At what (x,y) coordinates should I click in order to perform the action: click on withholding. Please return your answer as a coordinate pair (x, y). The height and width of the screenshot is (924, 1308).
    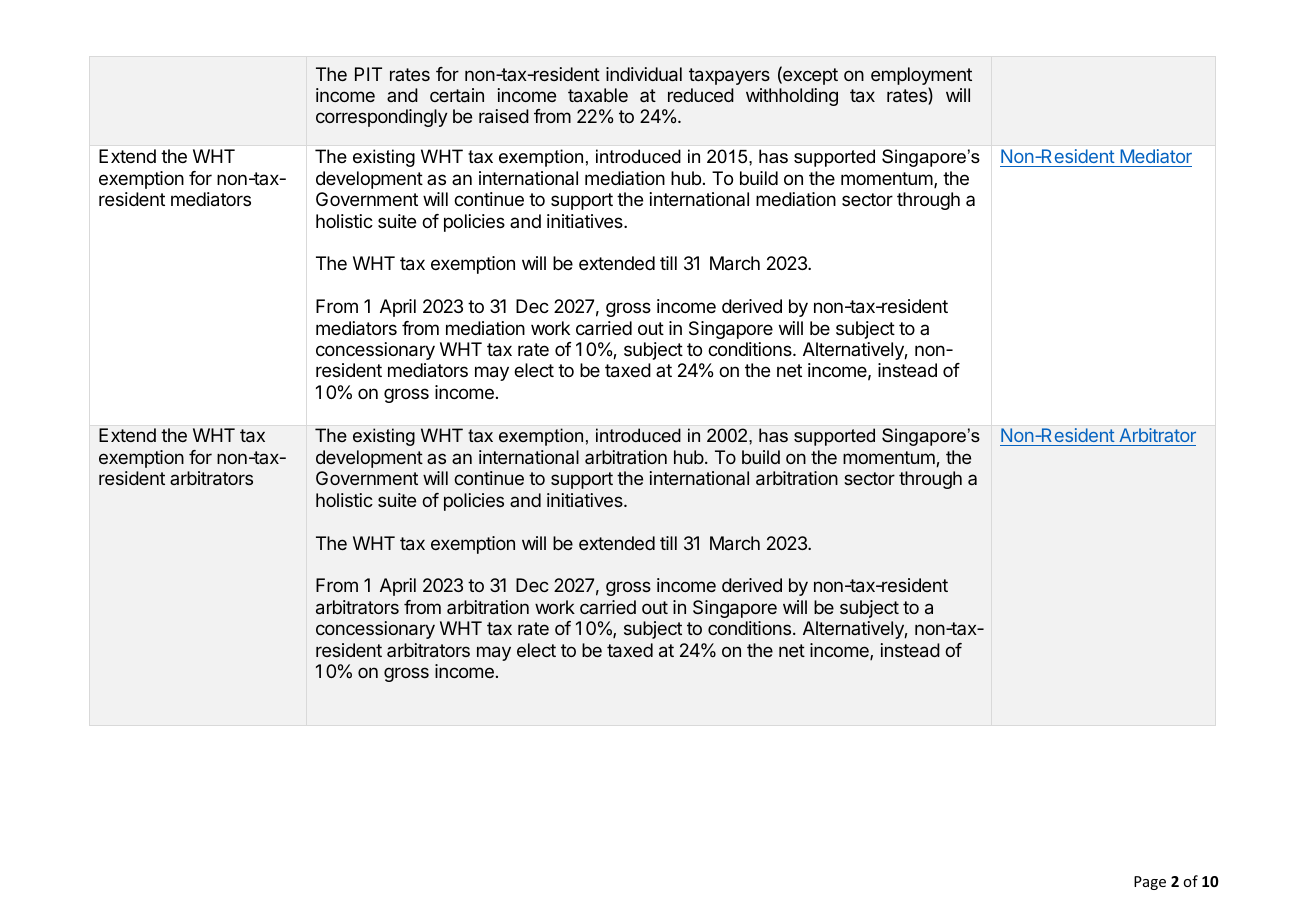
    Looking at the image, I should click on (792, 97).
